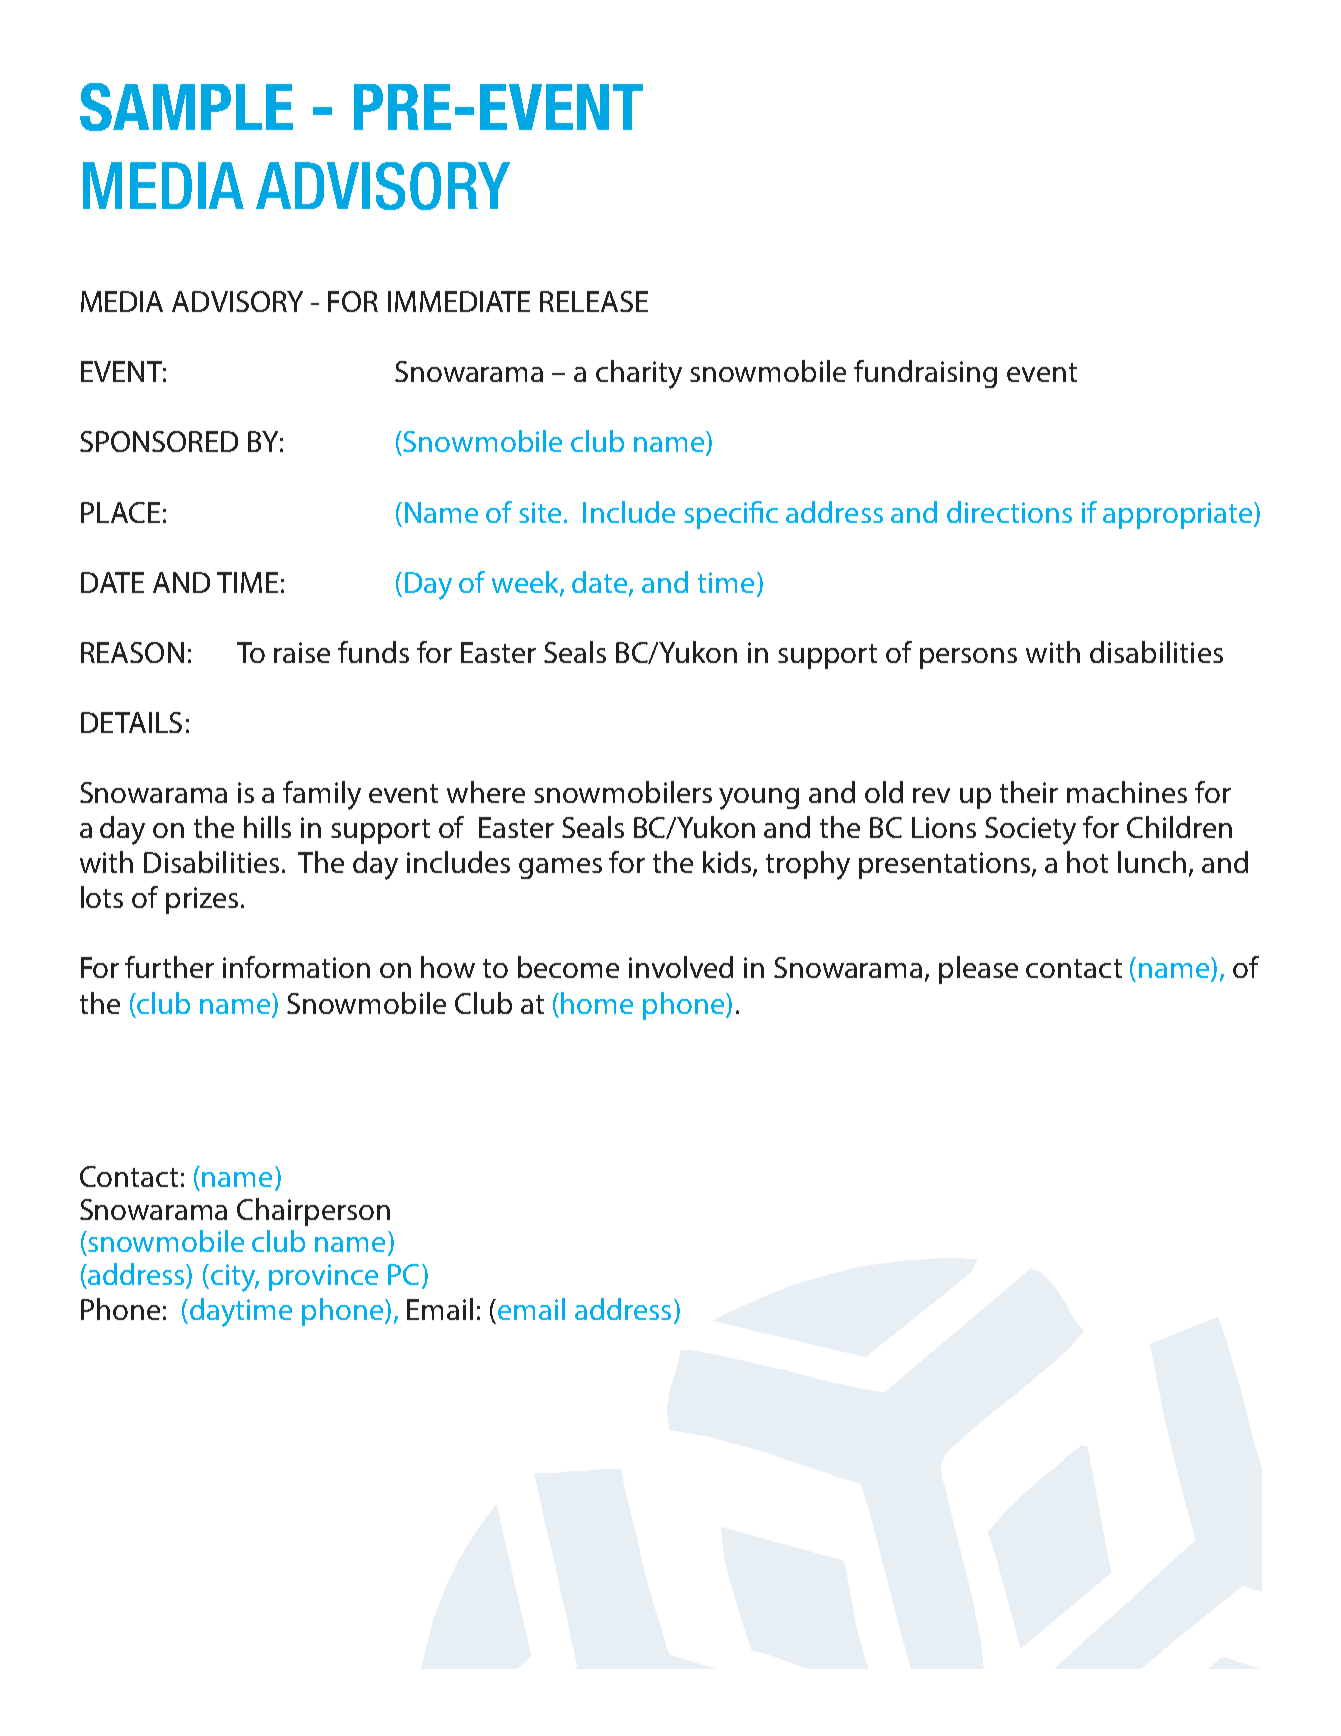 The height and width of the page is (1736, 1341). I want to click on please, so click(978, 970).
